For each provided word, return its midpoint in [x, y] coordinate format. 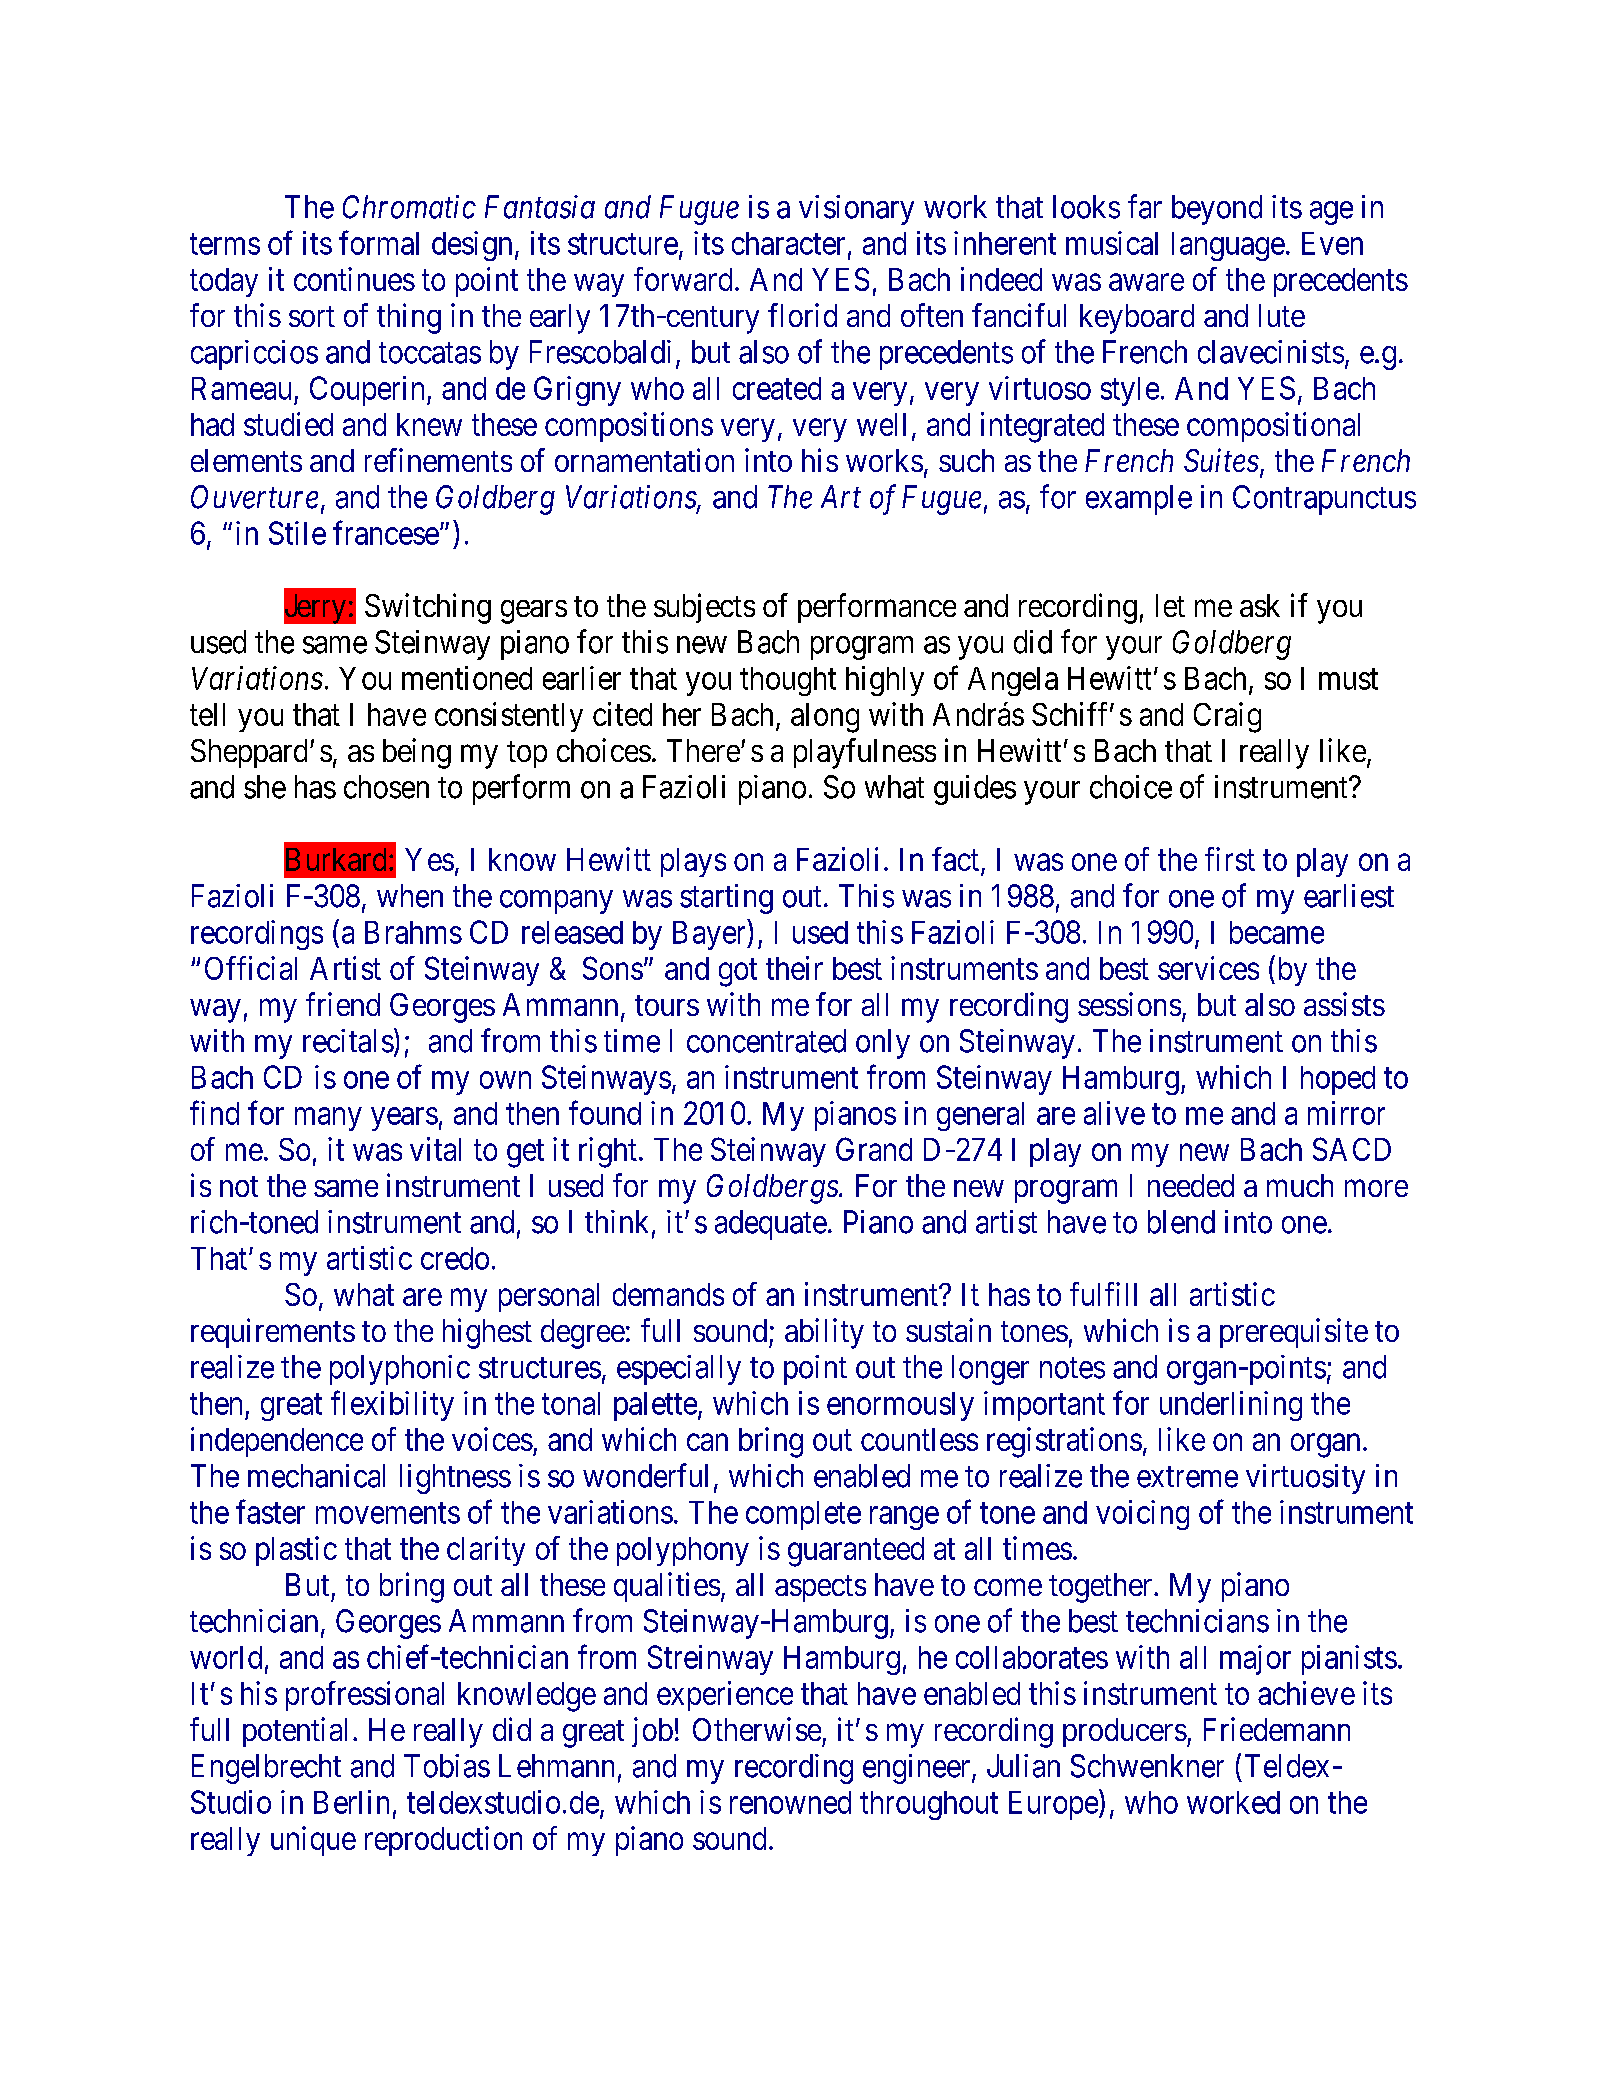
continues [354, 279]
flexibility [392, 1406]
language [1228, 246]
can [707, 1442]
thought [788, 681]
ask [1260, 605]
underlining [1231, 1406]
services [1208, 968]
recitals [348, 1041]
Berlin [351, 1802]
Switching [428, 608]
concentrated [766, 1041]
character [788, 243]
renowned [790, 1802]
